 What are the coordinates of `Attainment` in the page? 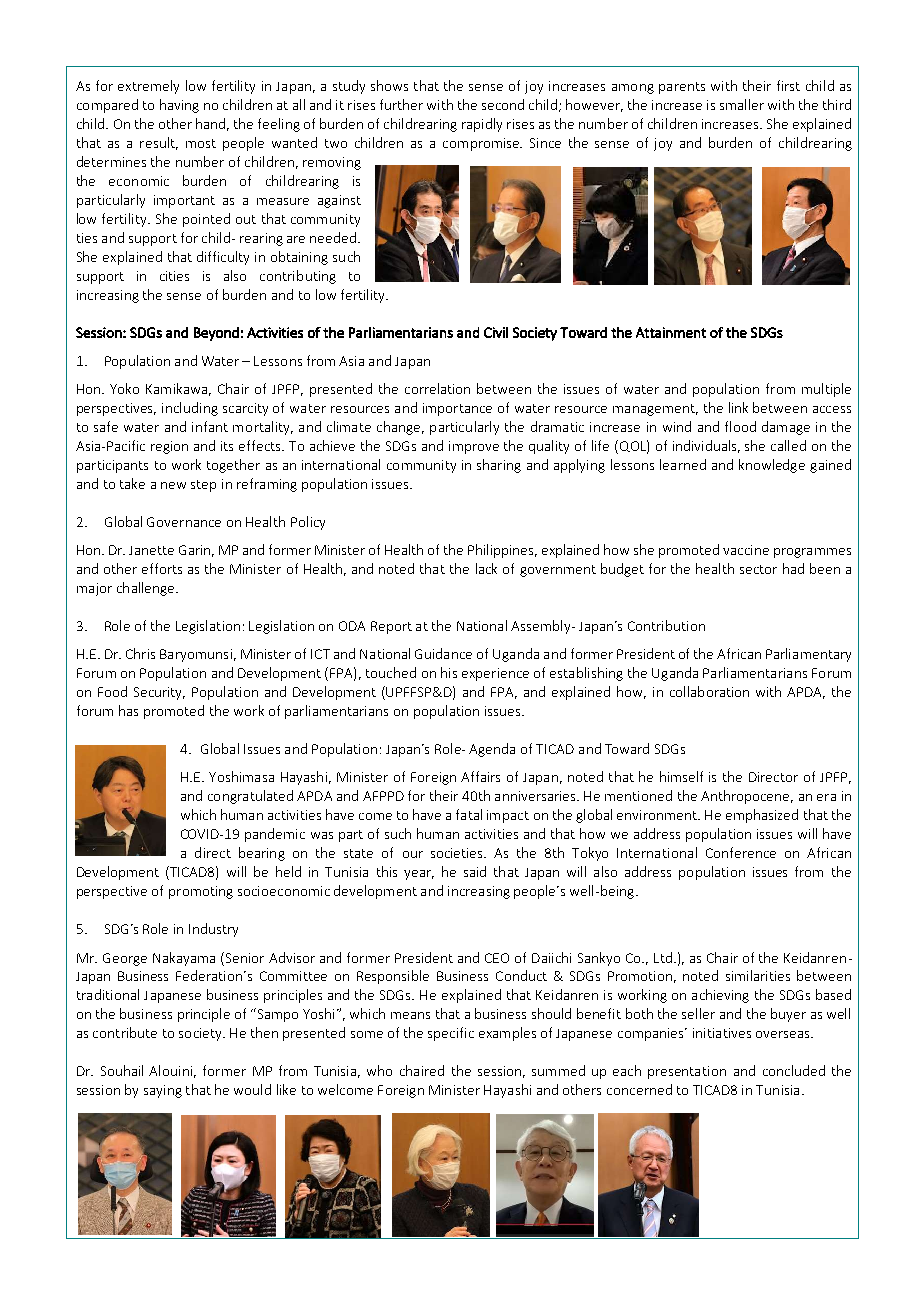 It's located at (671, 332).
